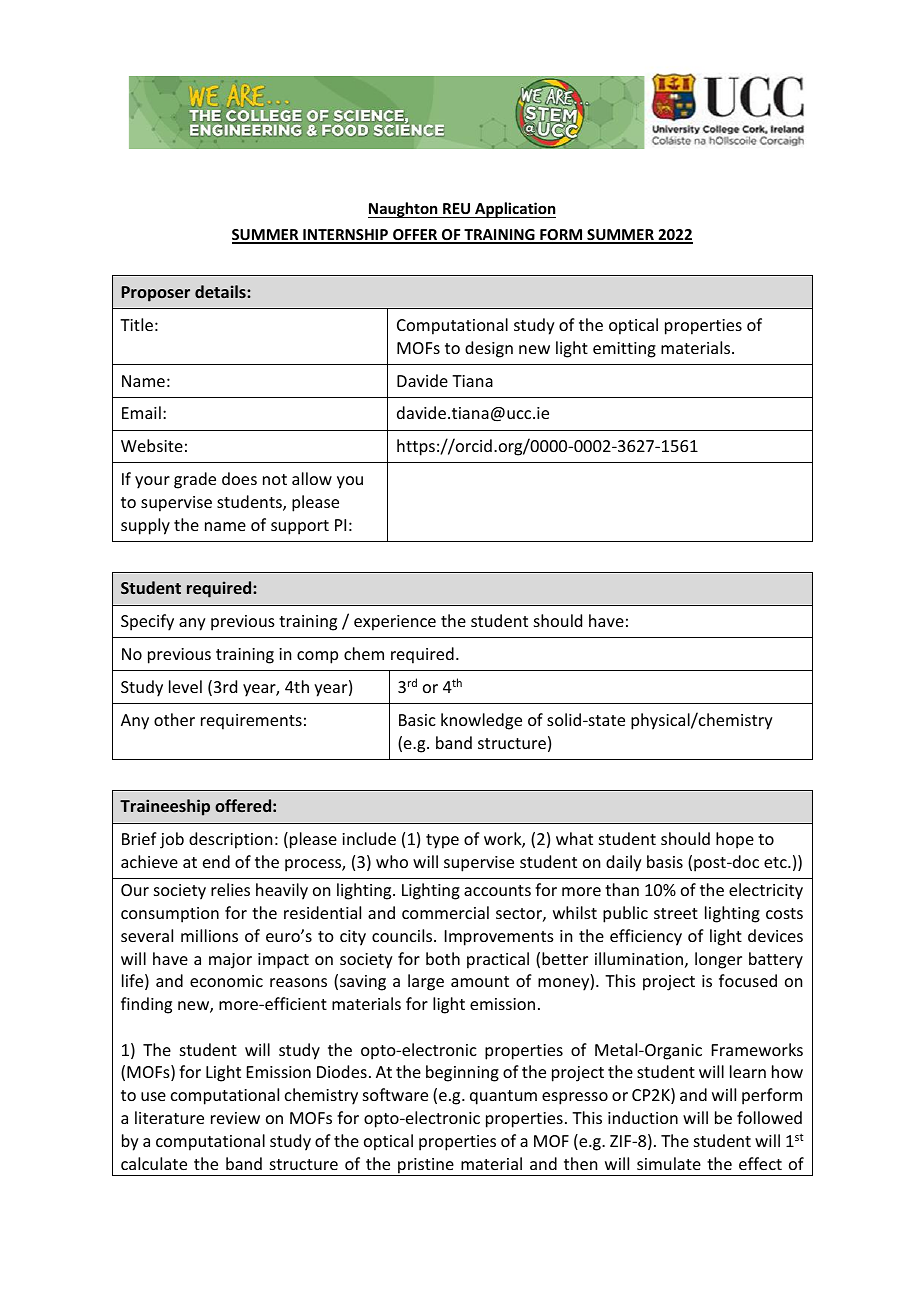  I want to click on type, so click(442, 841).
